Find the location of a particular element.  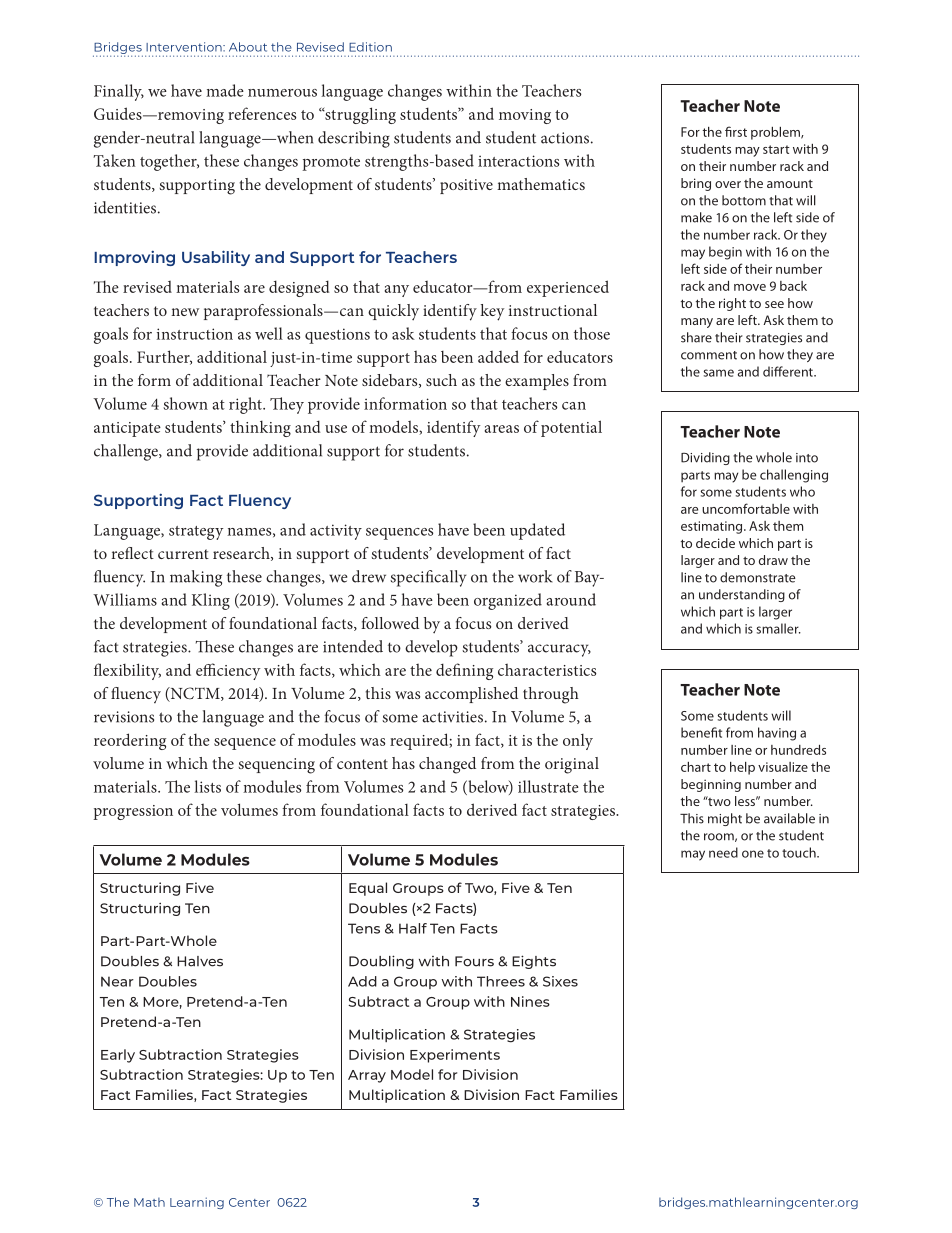

made is located at coordinates (225, 90).
